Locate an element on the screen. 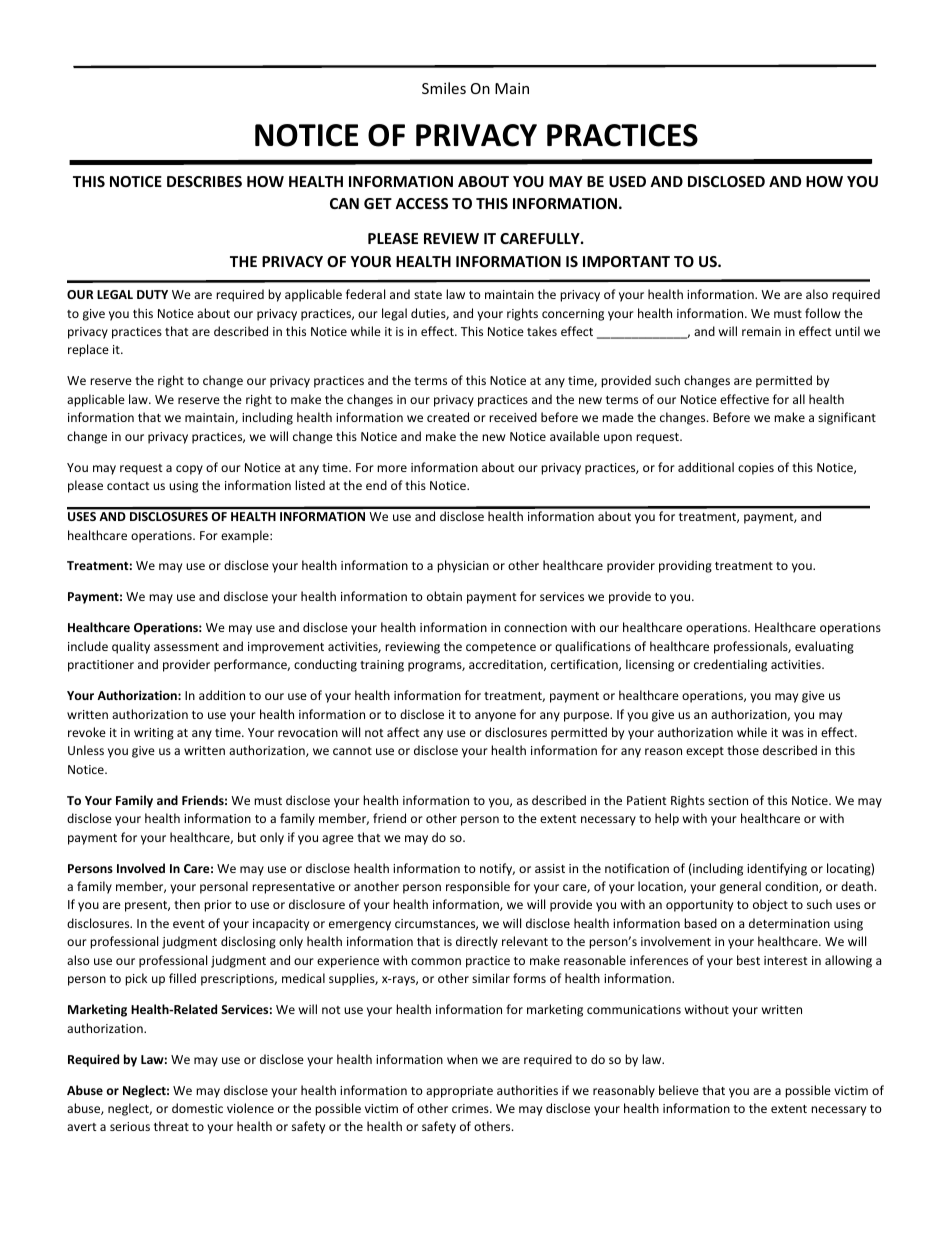 This screenshot has height=1233, width=952. copy is located at coordinates (189, 470).
